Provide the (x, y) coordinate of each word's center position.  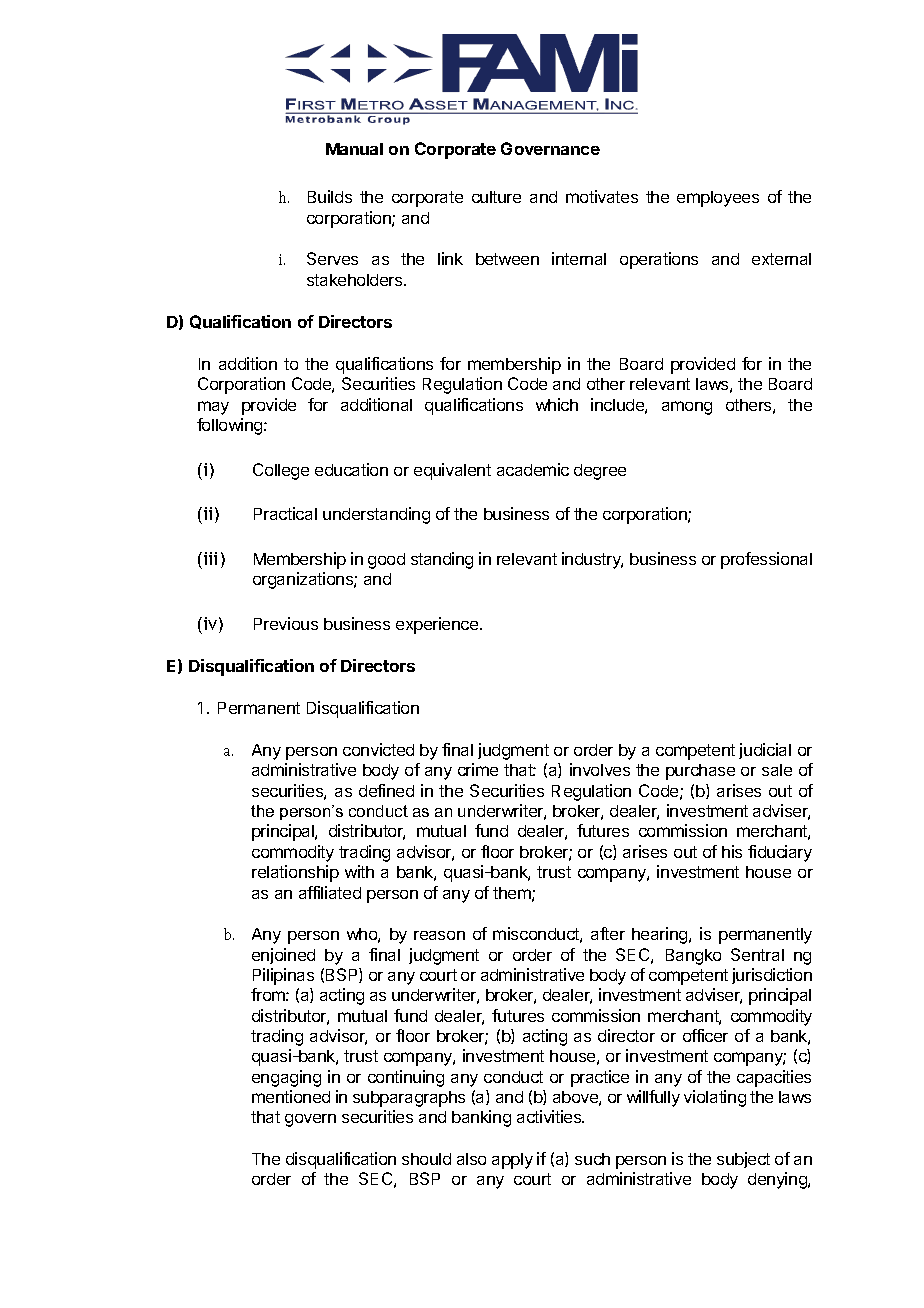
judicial (765, 751)
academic (533, 469)
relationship (295, 873)
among (687, 408)
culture (496, 197)
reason (439, 935)
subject (743, 1160)
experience (438, 625)
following (231, 426)
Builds (330, 196)
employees (718, 199)
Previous (286, 623)
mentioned (291, 1096)
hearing (661, 935)
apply (512, 1161)
